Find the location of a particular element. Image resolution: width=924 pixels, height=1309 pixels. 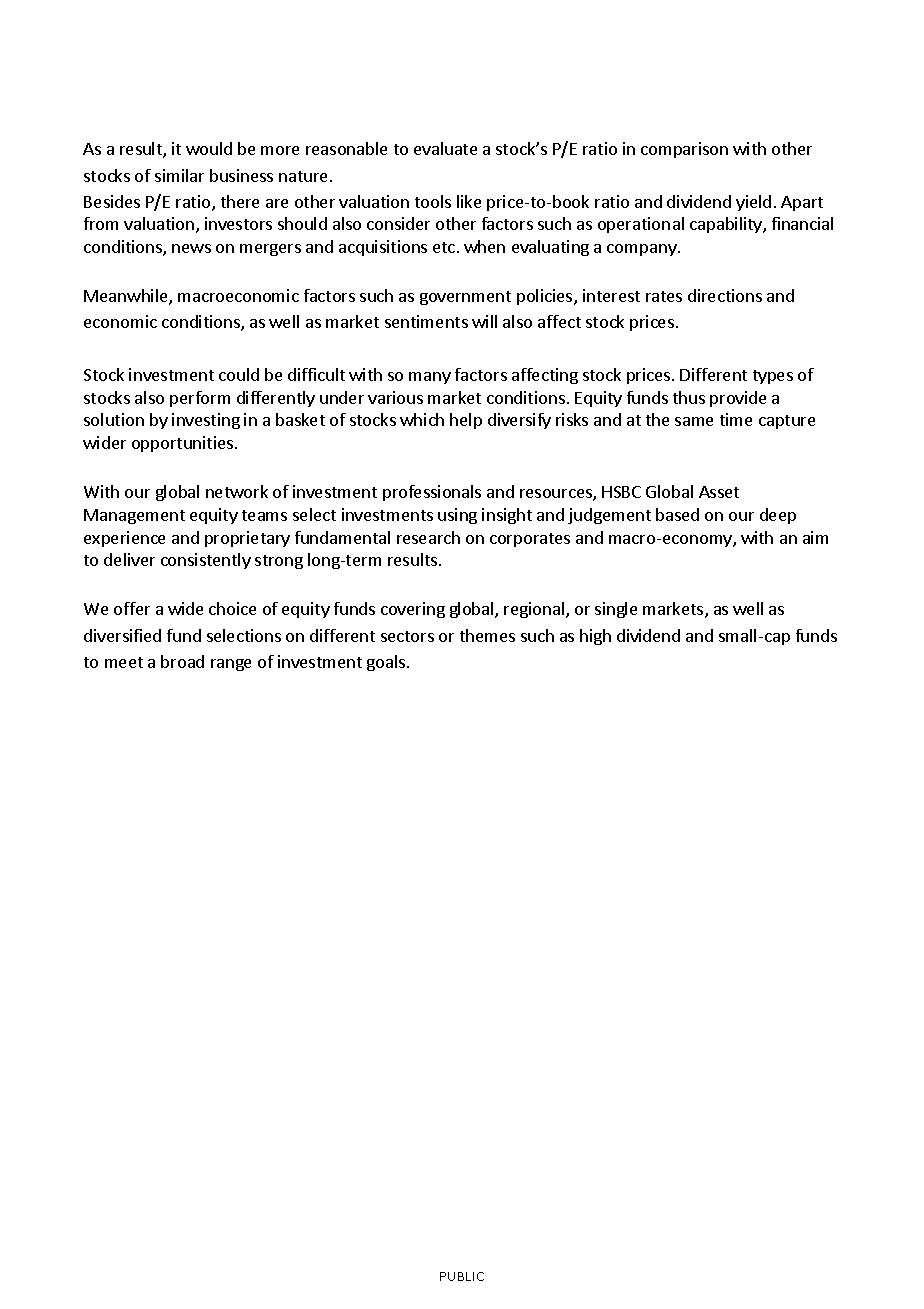

sectors is located at coordinates (407, 636).
